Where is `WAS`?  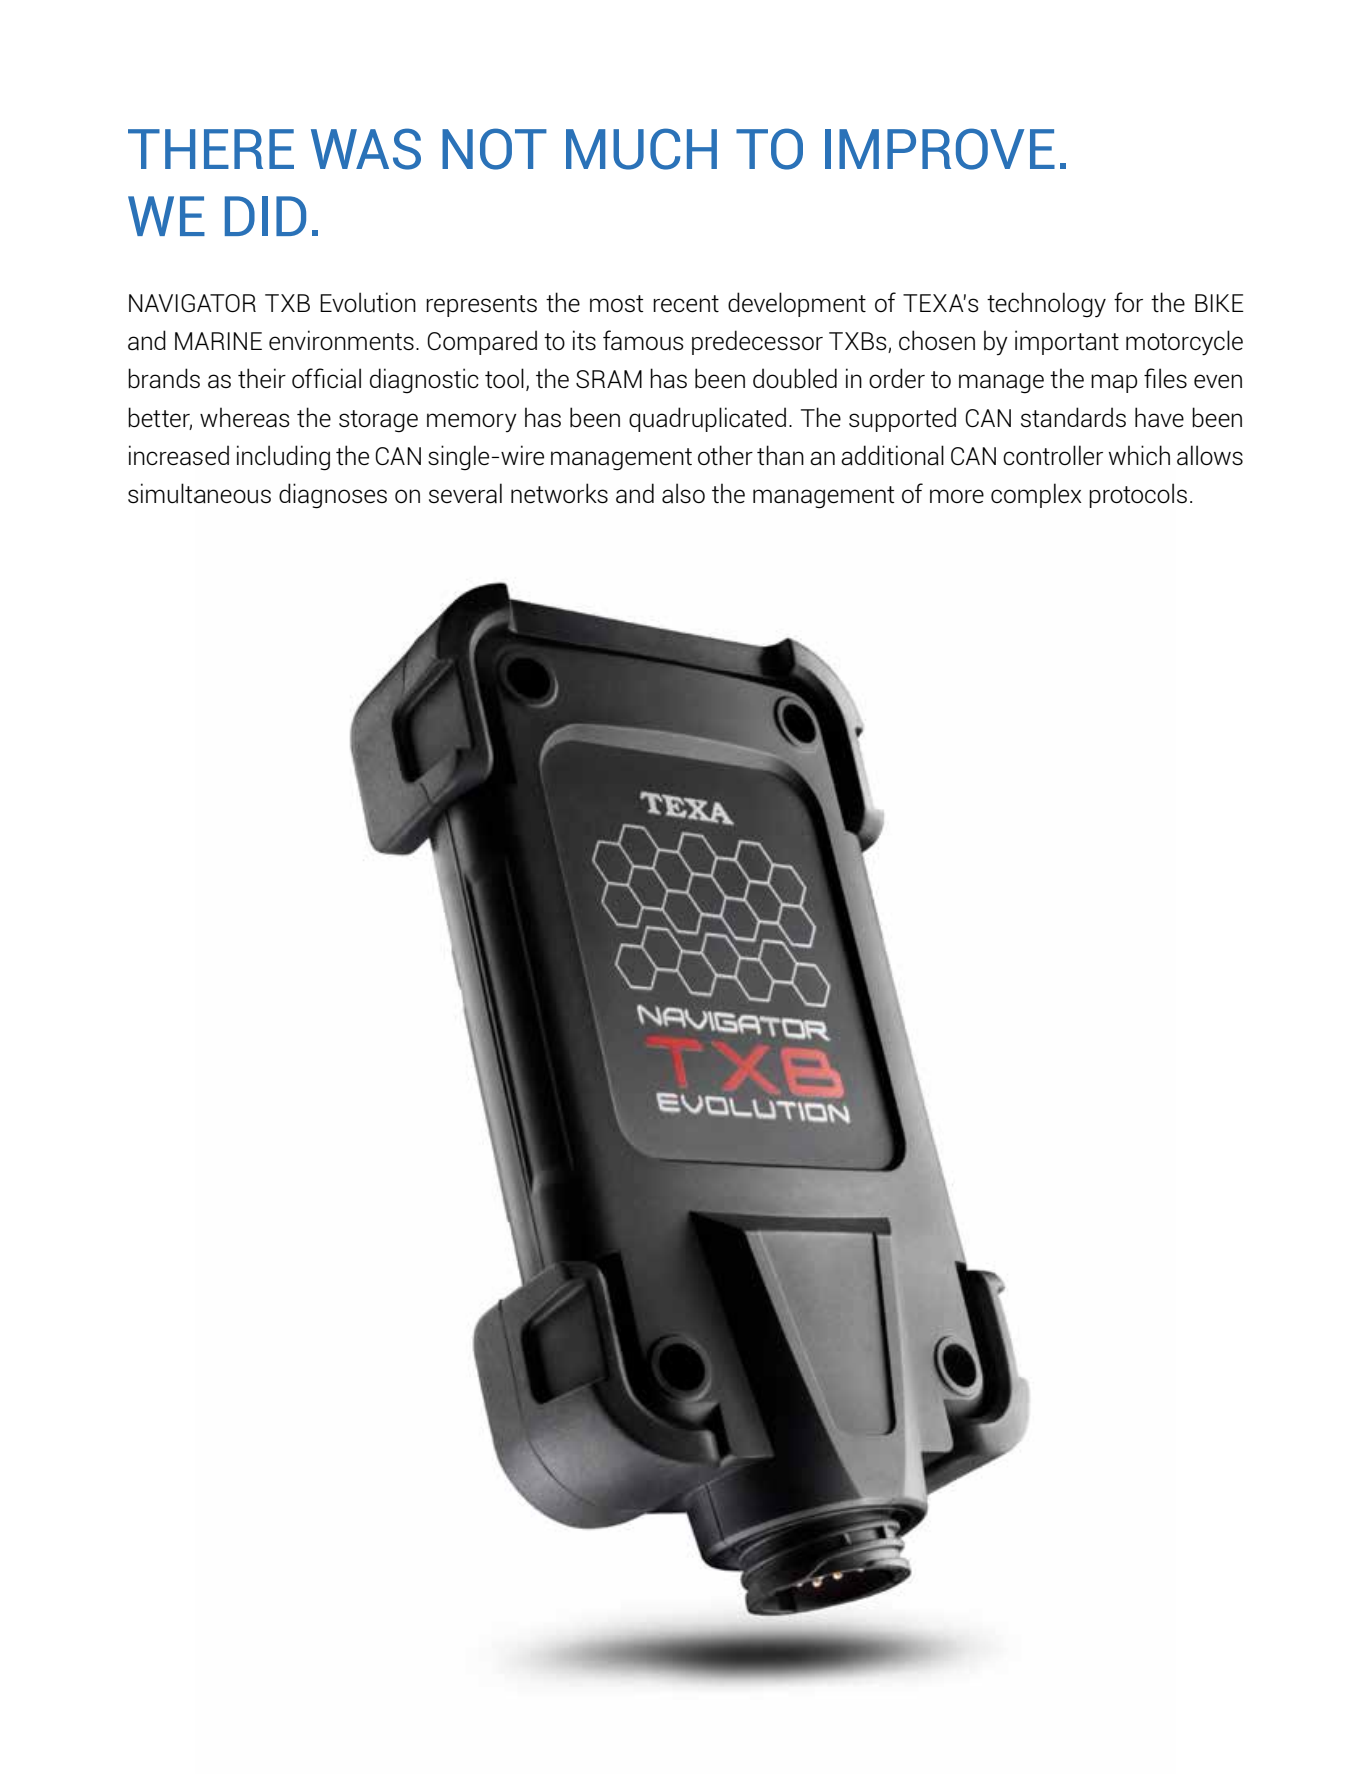 WAS is located at coordinates (366, 149).
